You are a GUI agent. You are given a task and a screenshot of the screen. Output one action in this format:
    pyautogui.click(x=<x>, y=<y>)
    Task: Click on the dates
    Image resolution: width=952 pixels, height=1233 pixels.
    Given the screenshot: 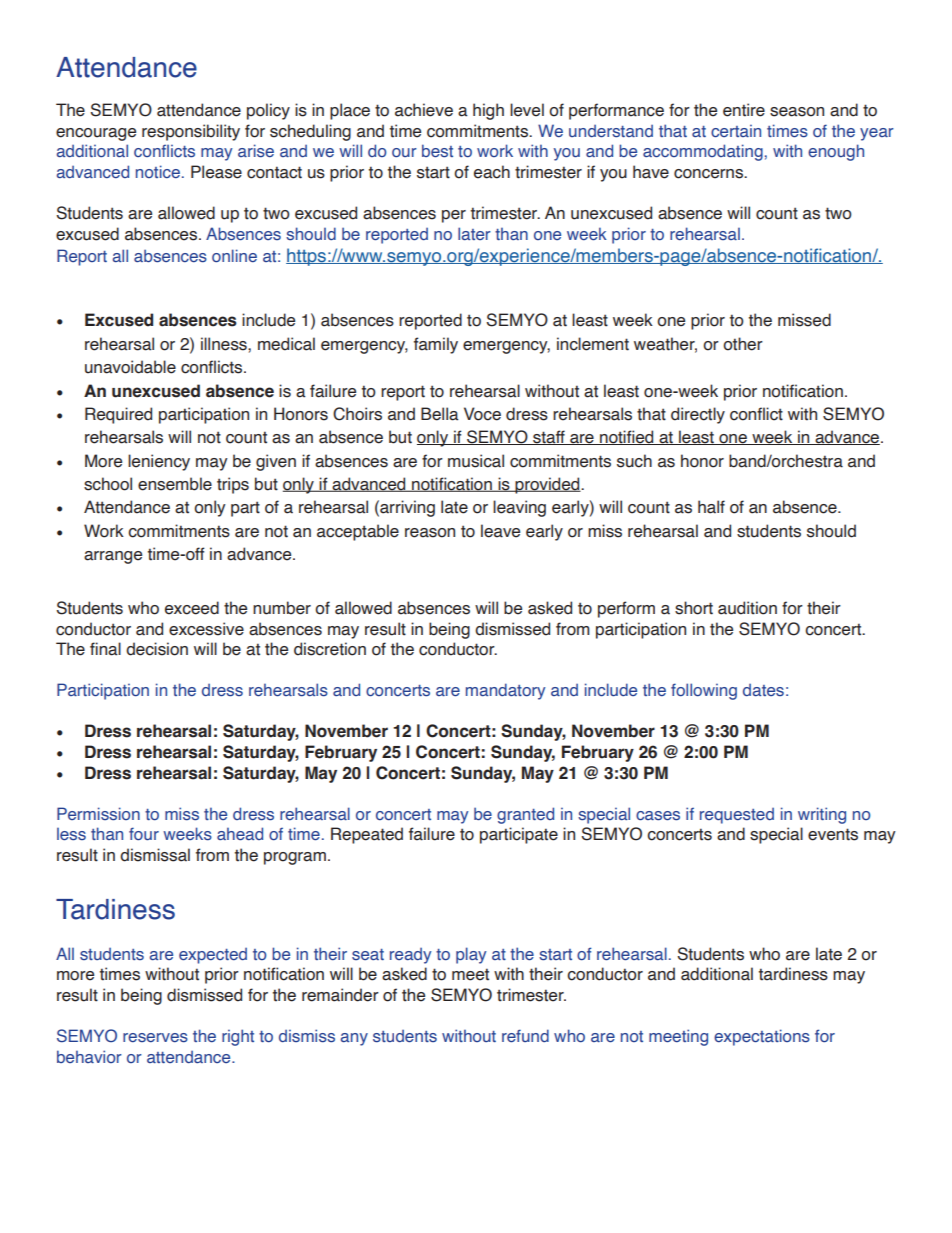 What is the action you would take?
    pyautogui.click(x=763, y=690)
